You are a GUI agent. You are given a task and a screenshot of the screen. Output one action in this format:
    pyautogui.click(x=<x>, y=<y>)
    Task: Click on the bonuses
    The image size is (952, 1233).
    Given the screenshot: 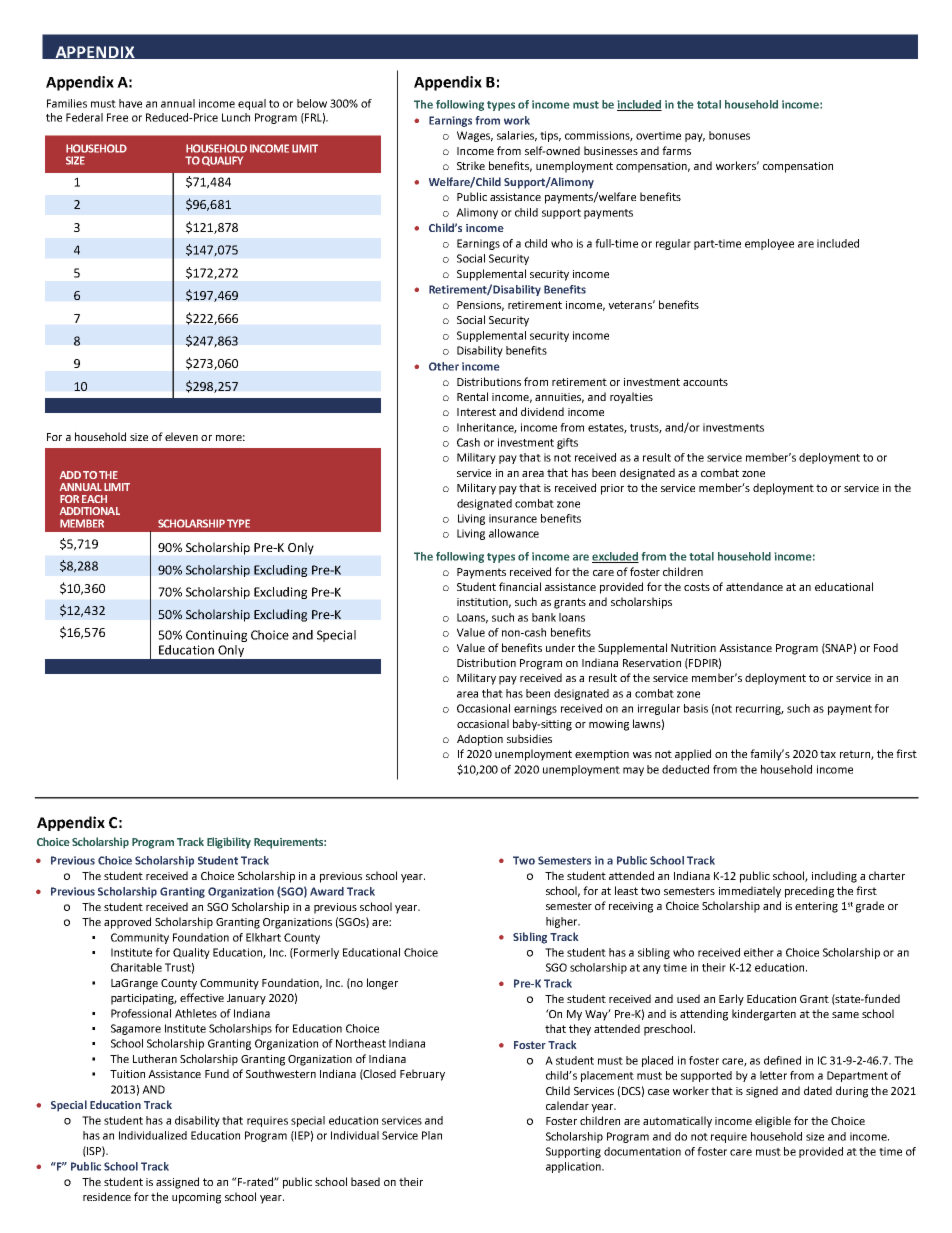 What is the action you would take?
    pyautogui.click(x=729, y=135)
